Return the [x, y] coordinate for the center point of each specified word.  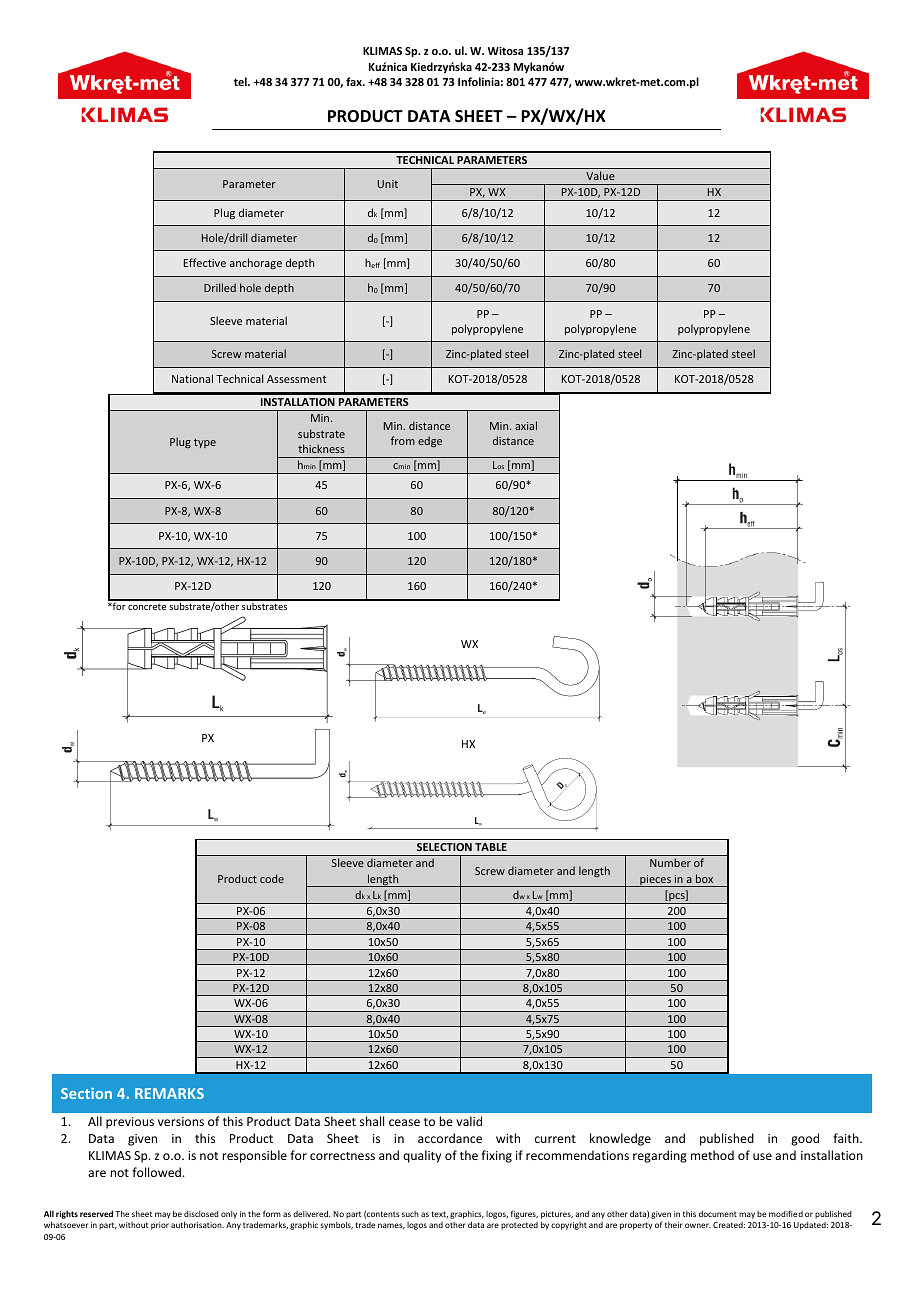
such [410, 1214]
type [205, 443]
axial [526, 425]
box [704, 878]
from [403, 440]
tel [241, 81]
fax [355, 81]
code [272, 878]
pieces [655, 881]
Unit [388, 184]
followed [156, 1172]
